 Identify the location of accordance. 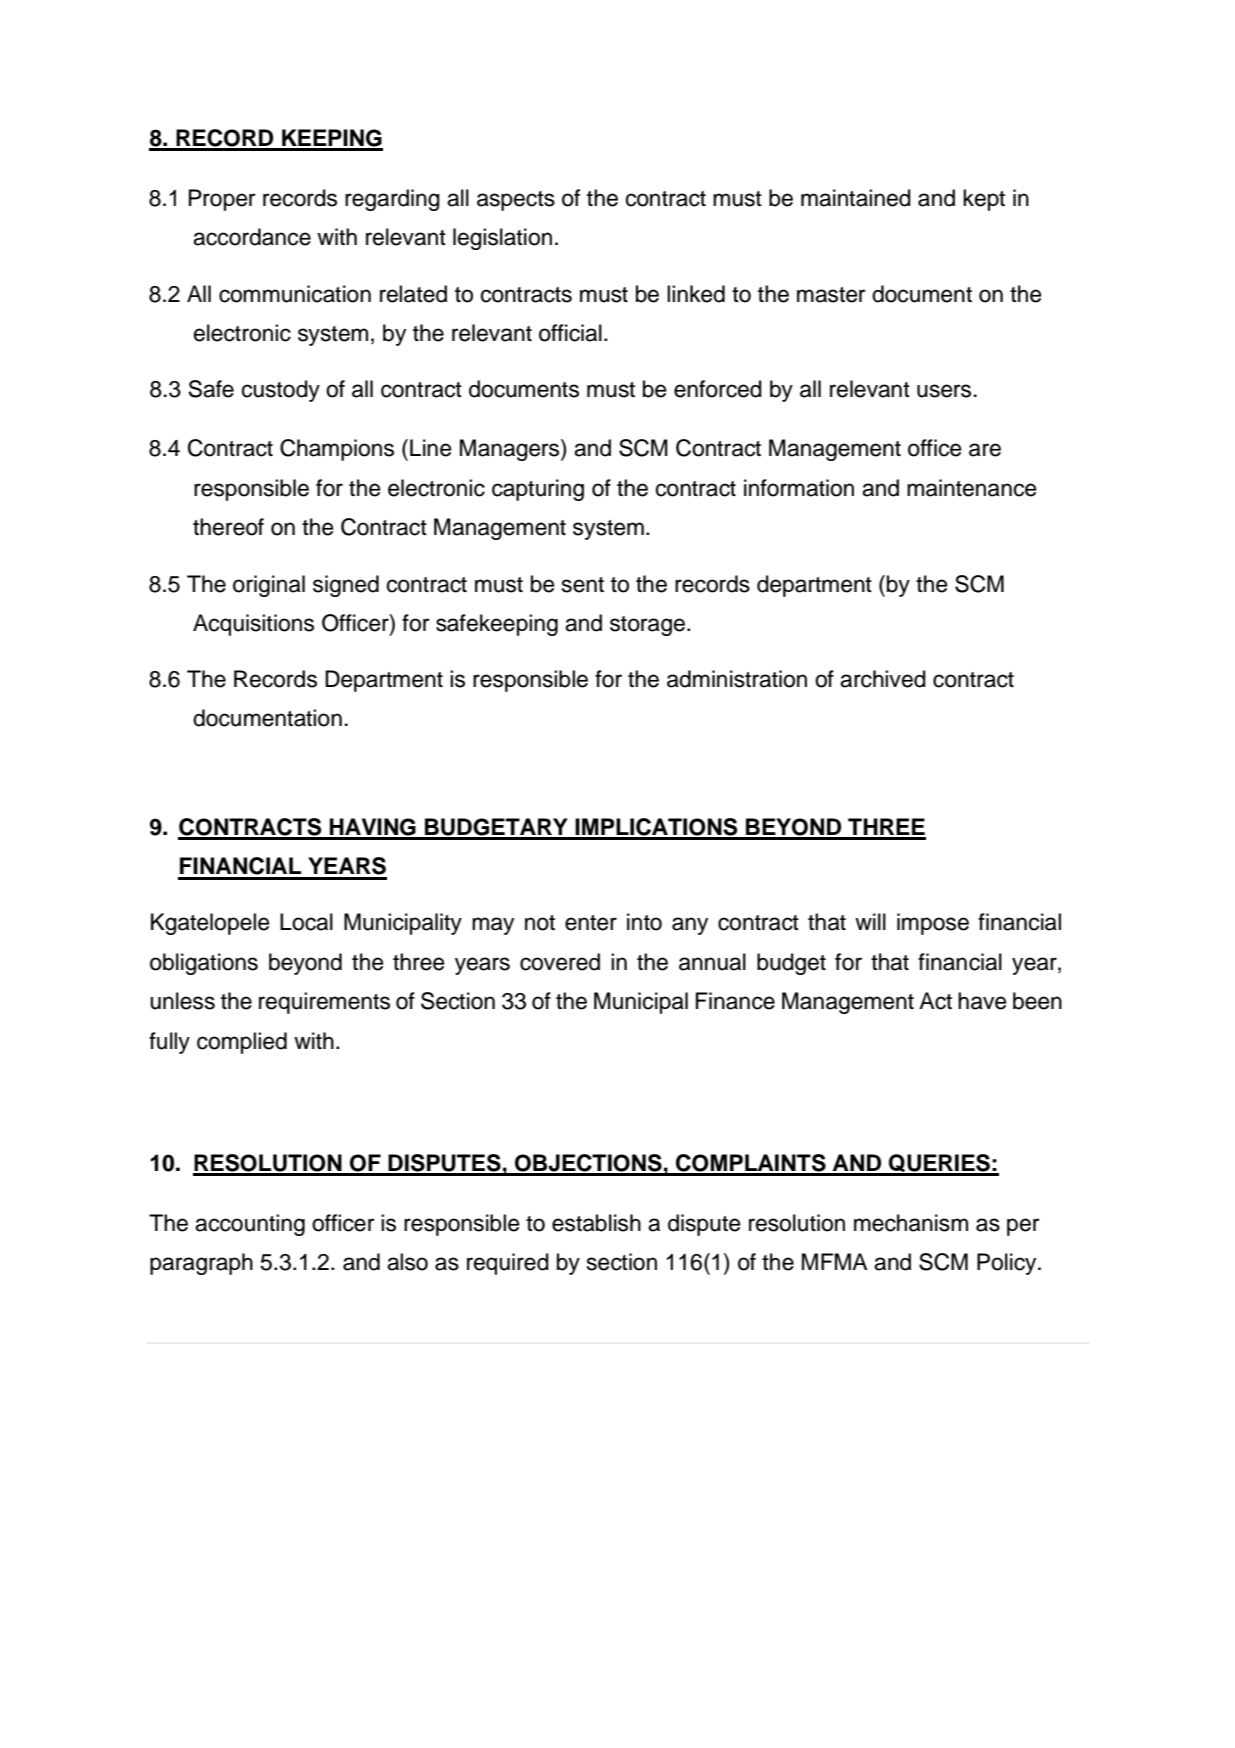
(252, 237).
